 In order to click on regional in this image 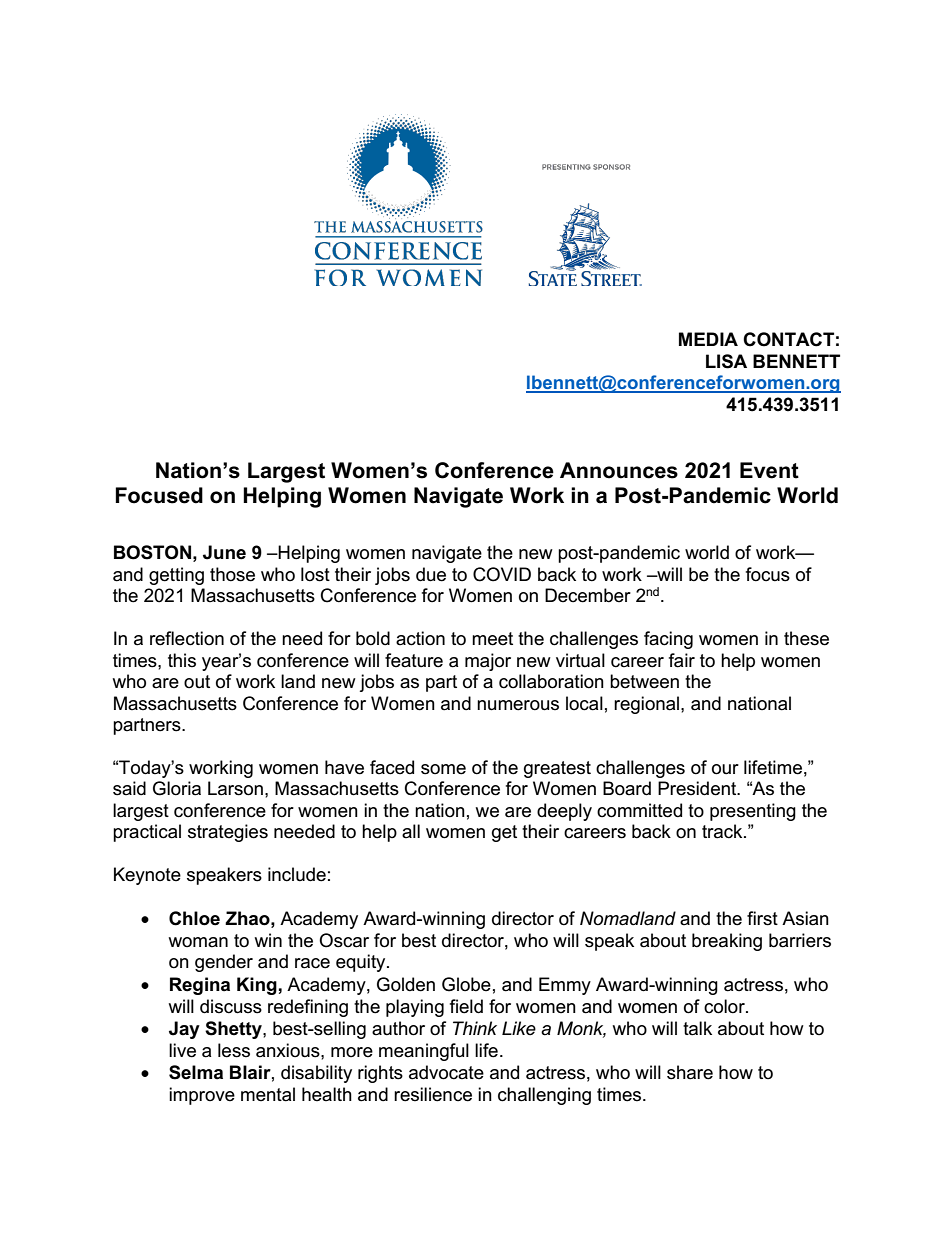, I will do `click(646, 705)`.
